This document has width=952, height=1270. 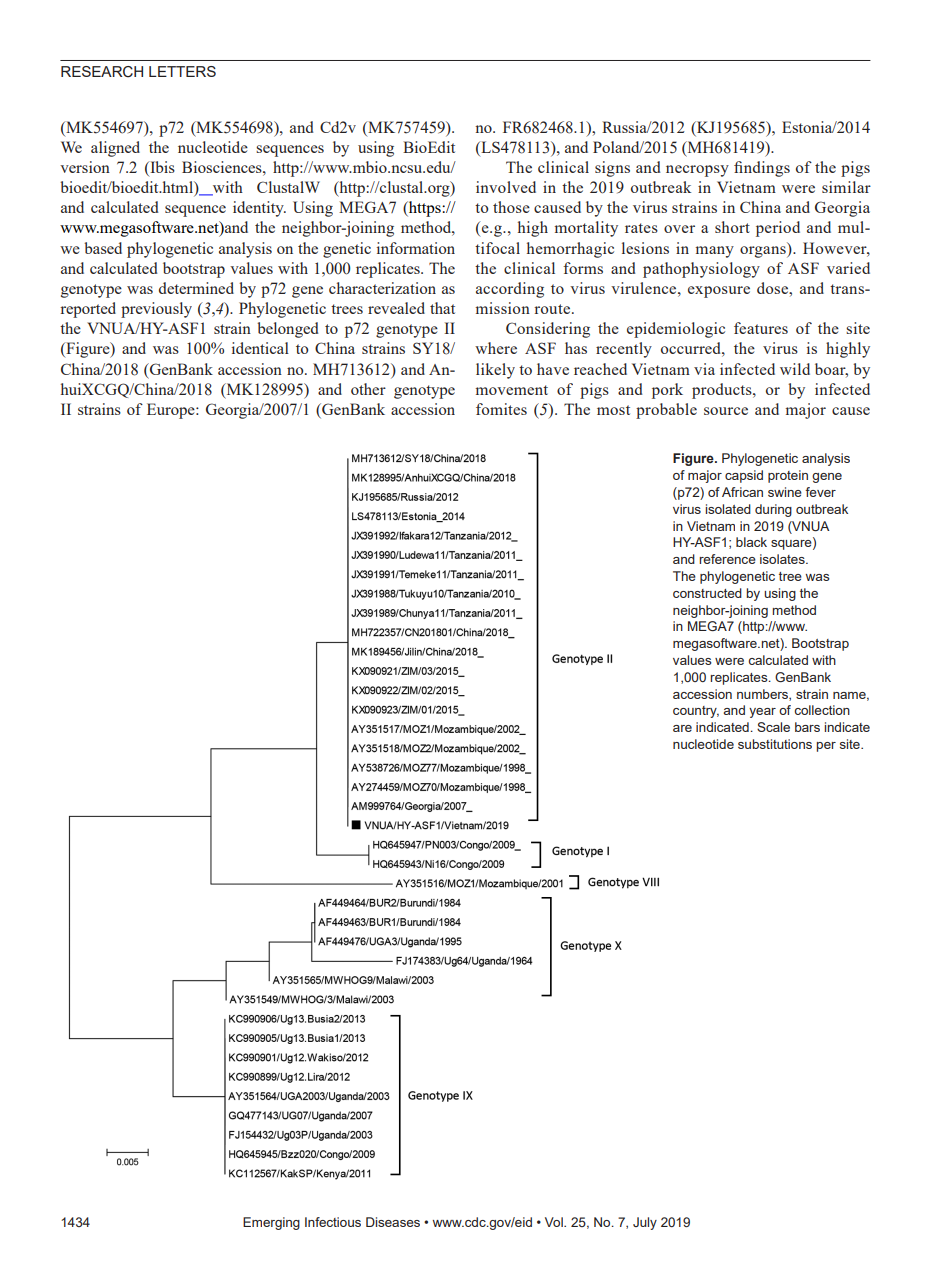 I want to click on country, so click(x=696, y=712).
